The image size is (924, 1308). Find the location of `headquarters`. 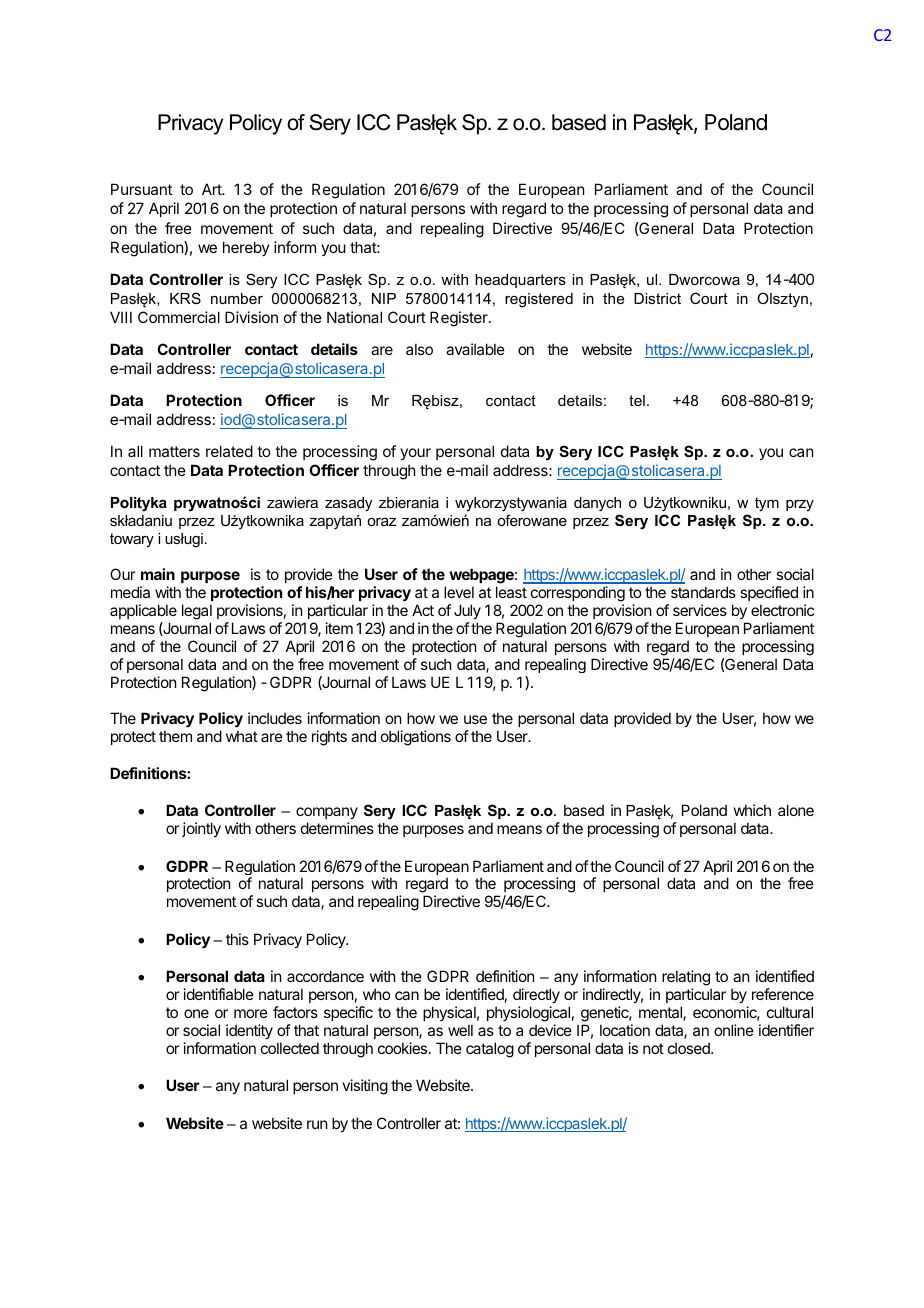

headquarters is located at coordinates (520, 281).
